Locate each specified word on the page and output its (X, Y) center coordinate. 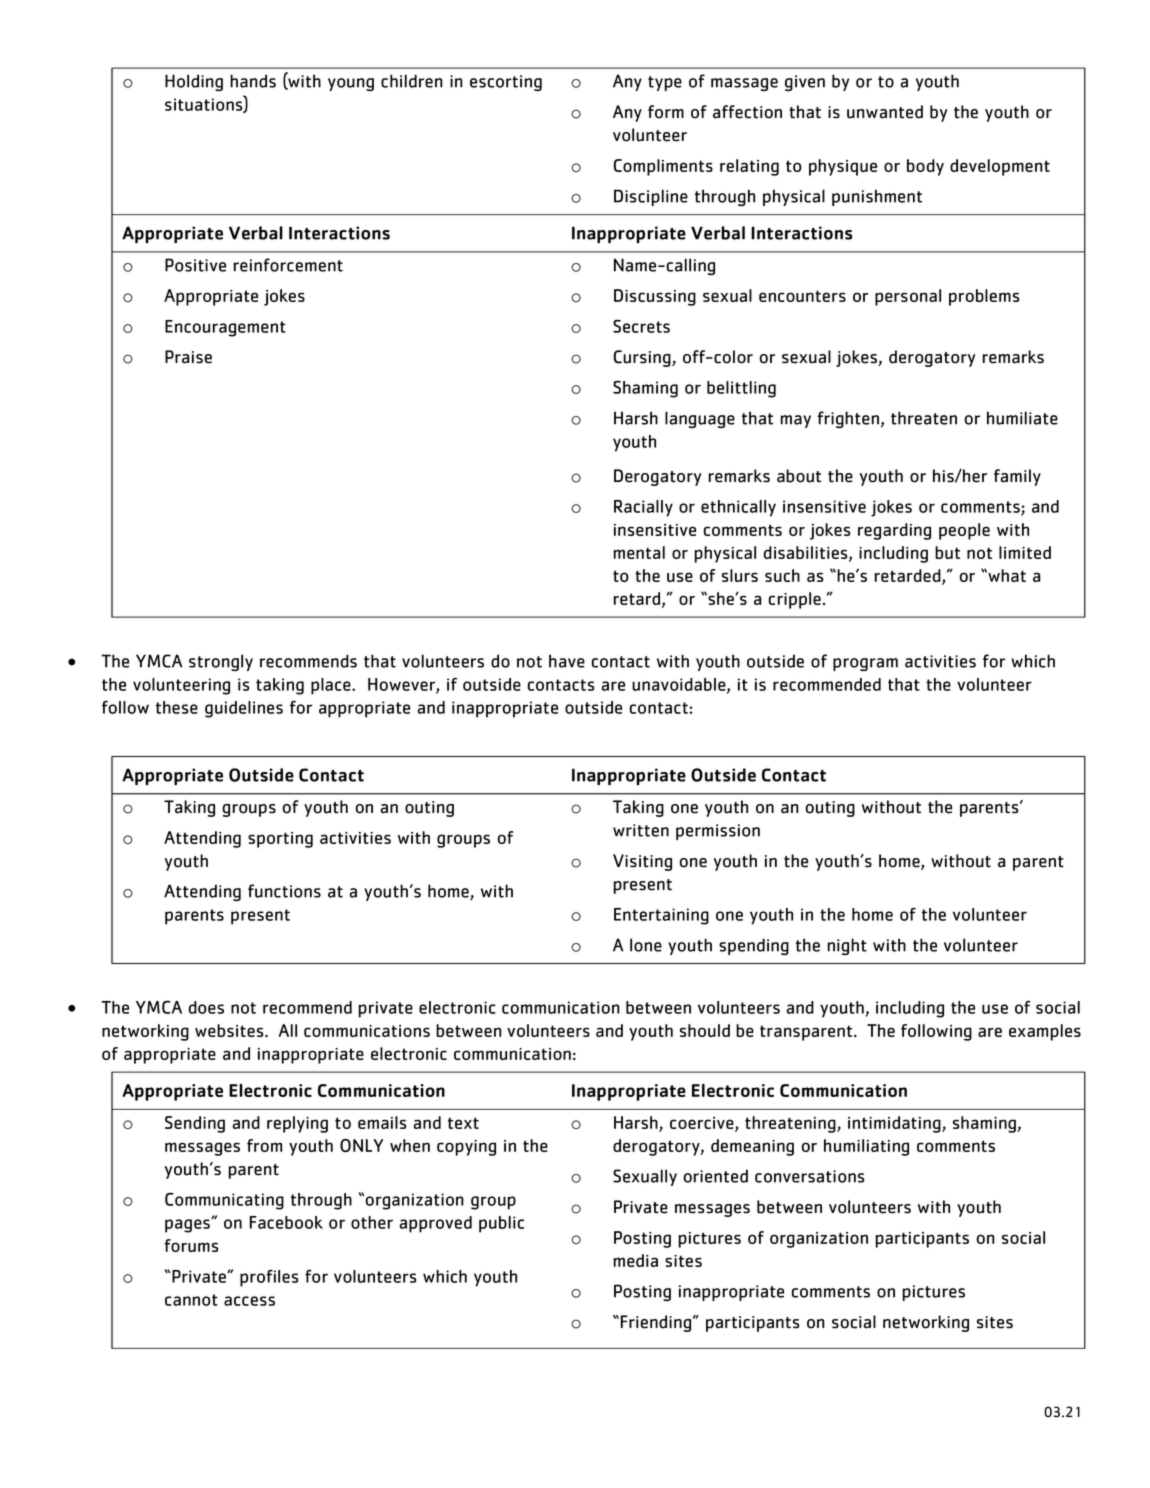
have (567, 661)
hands (253, 81)
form (666, 112)
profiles (269, 1278)
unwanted (885, 112)
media (635, 1260)
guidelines (244, 709)
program (865, 664)
